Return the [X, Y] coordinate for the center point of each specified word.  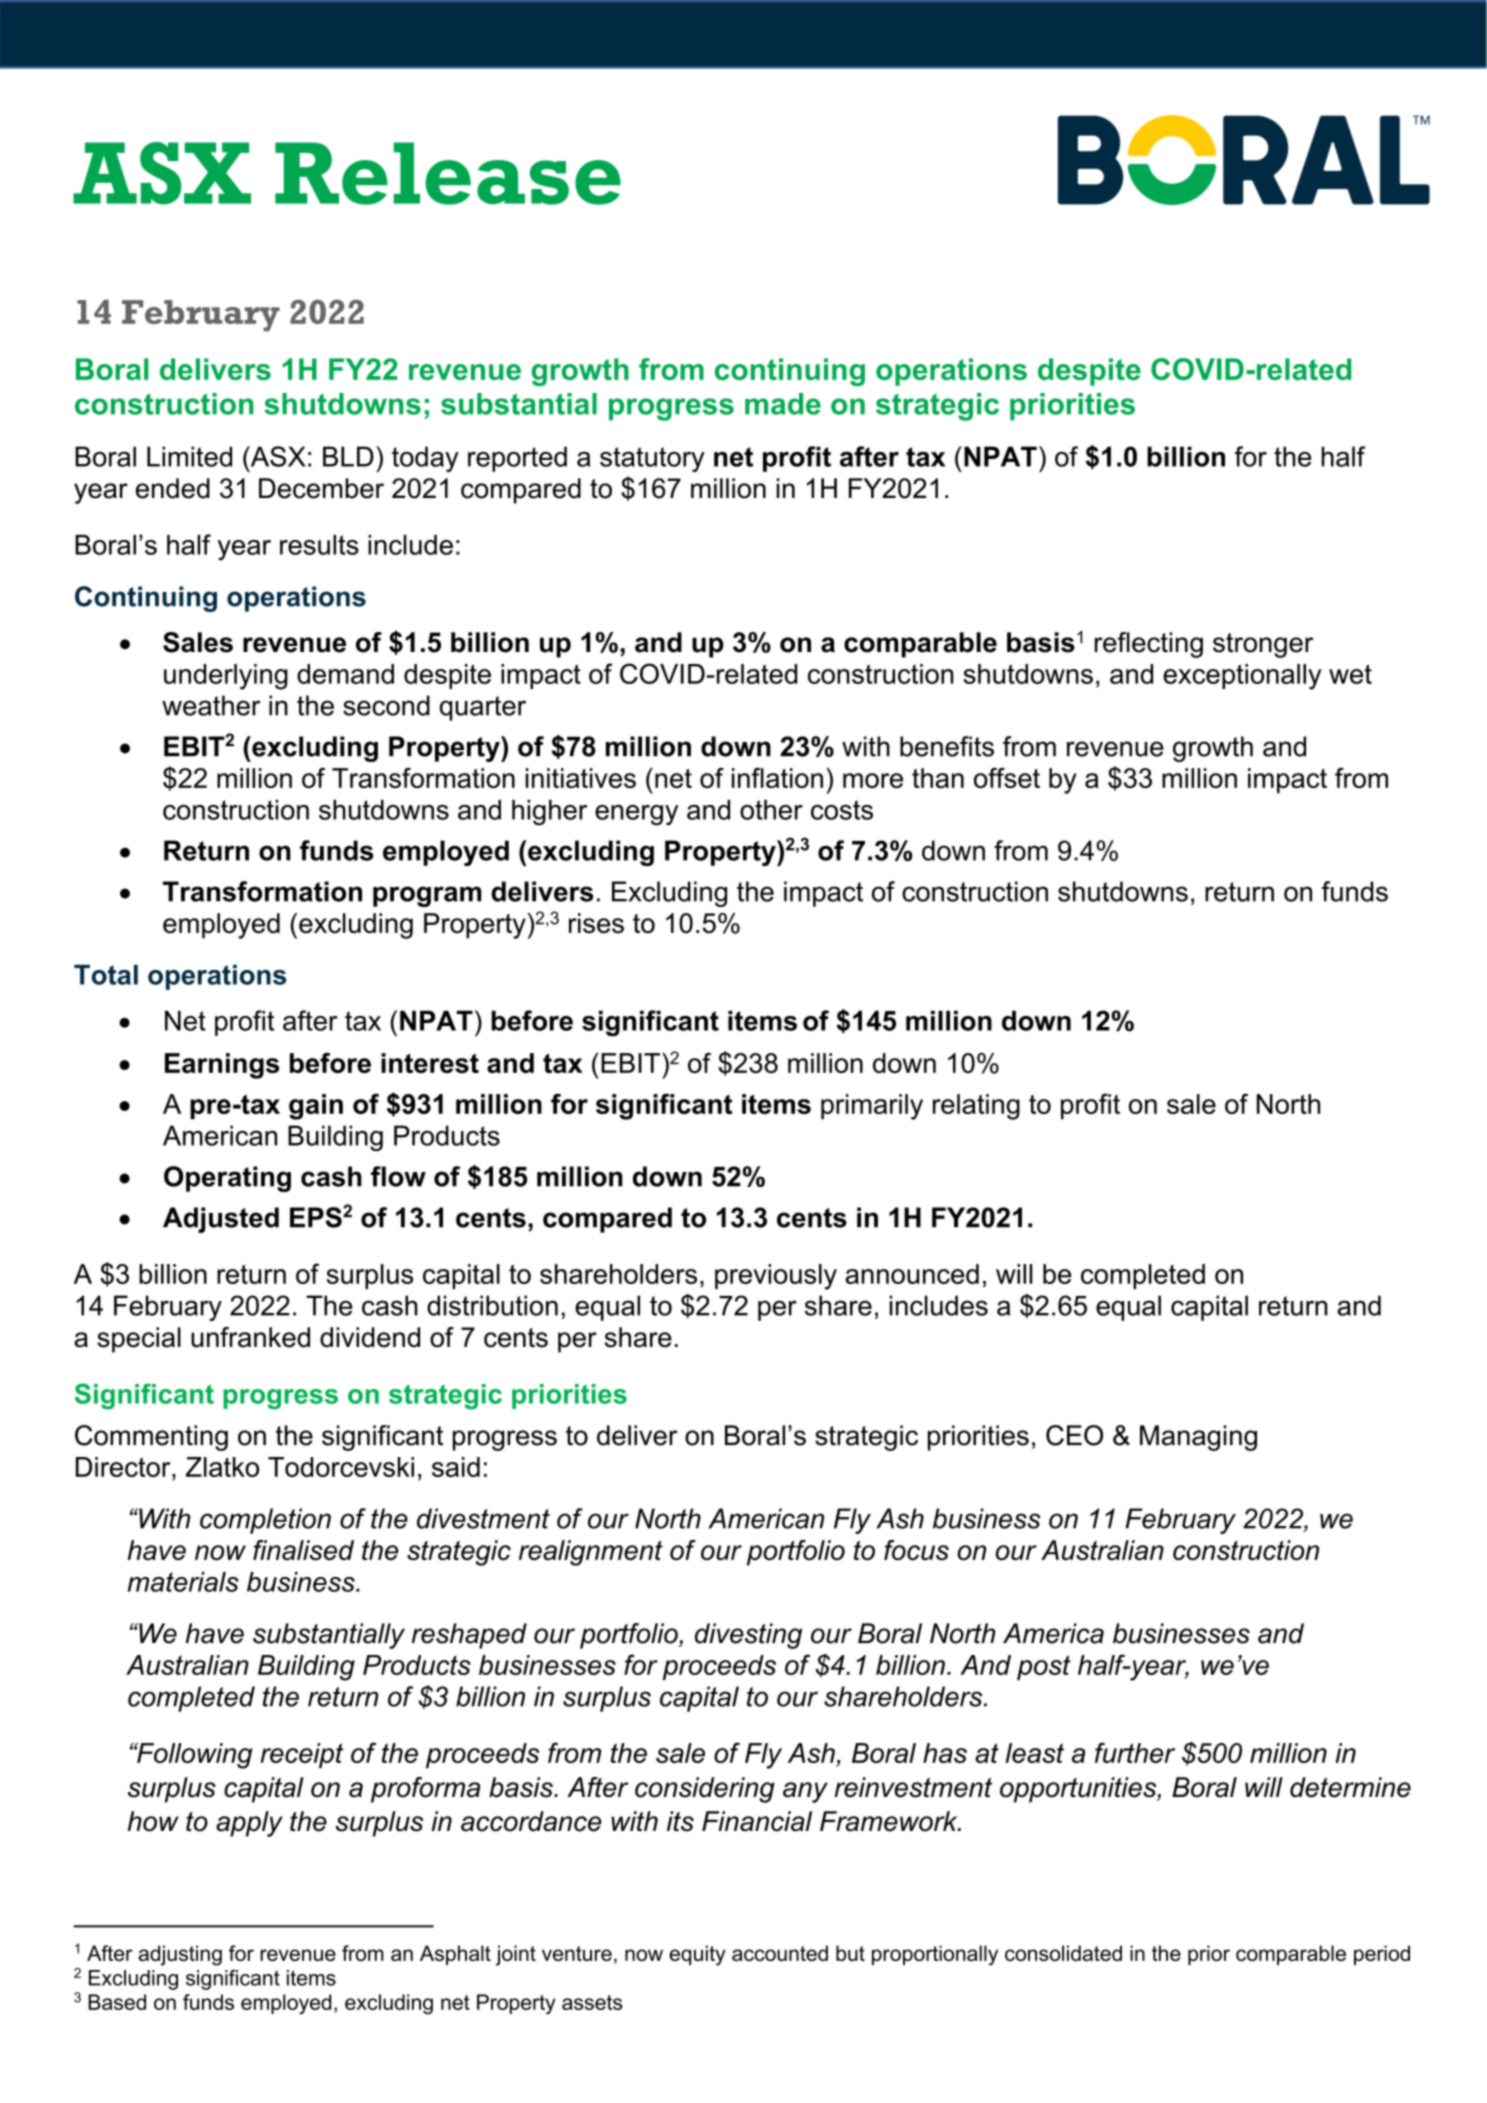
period [1382, 1955]
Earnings [222, 1066]
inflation [777, 778]
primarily [872, 1107]
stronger [1263, 645]
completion [265, 1521]
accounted [780, 1953]
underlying [226, 677]
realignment [591, 1553]
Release [448, 173]
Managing [1198, 1438]
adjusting [180, 1955]
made [783, 404]
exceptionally [1242, 677]
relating [976, 1107]
